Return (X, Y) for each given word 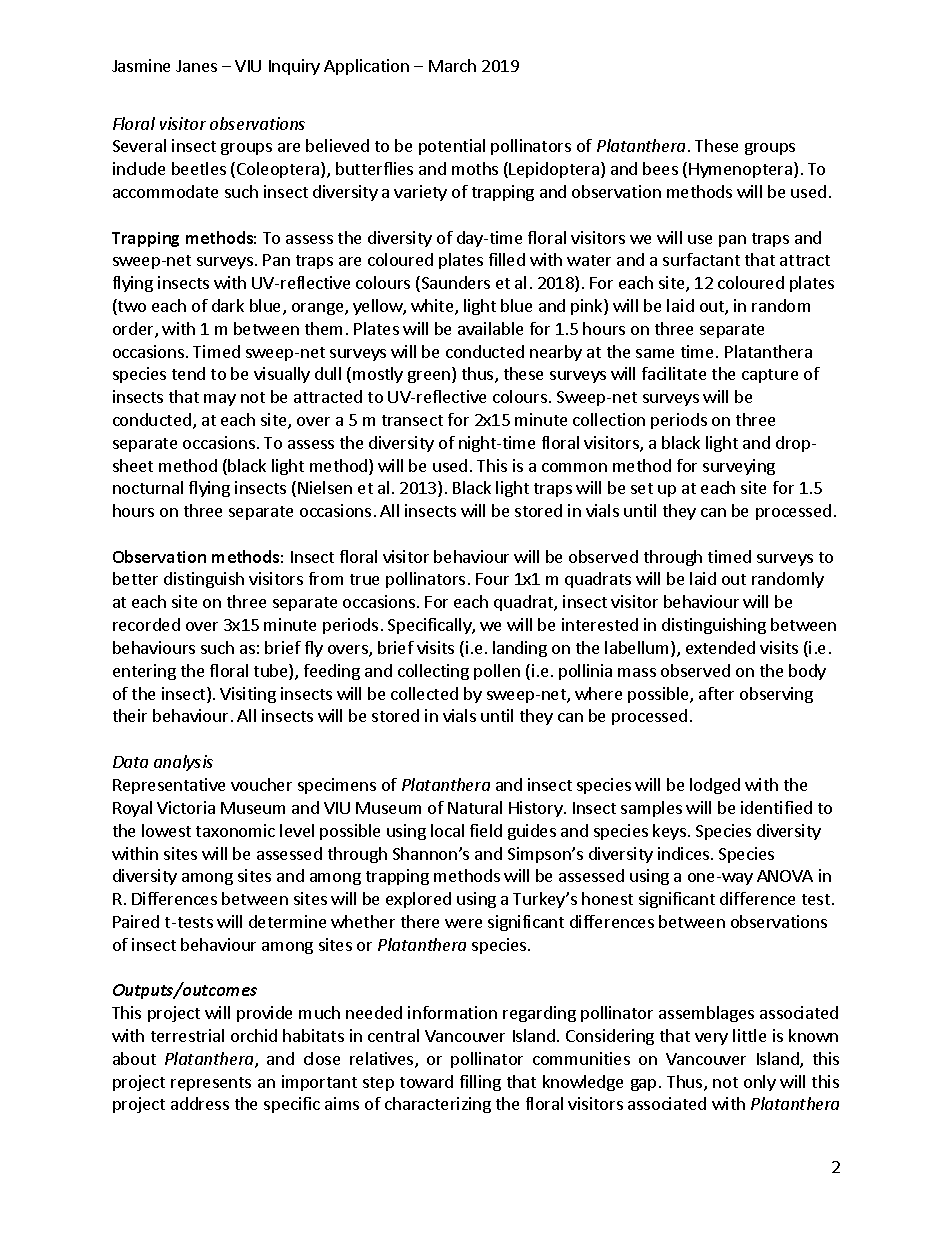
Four (492, 579)
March (452, 65)
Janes (196, 66)
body (807, 672)
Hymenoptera (740, 170)
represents (211, 1084)
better (135, 578)
